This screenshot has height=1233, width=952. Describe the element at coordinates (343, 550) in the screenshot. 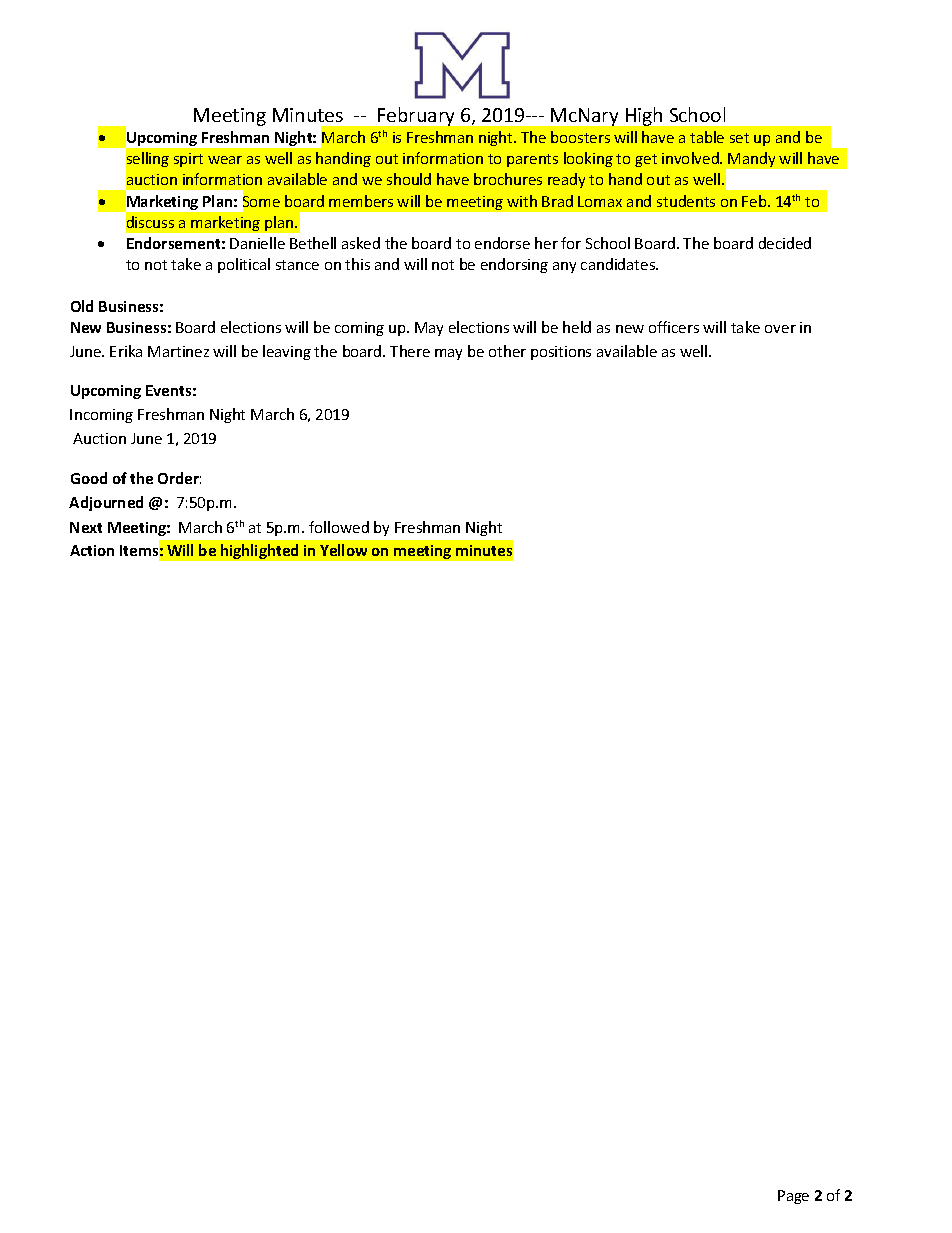

I see `Yellow` at that location.
